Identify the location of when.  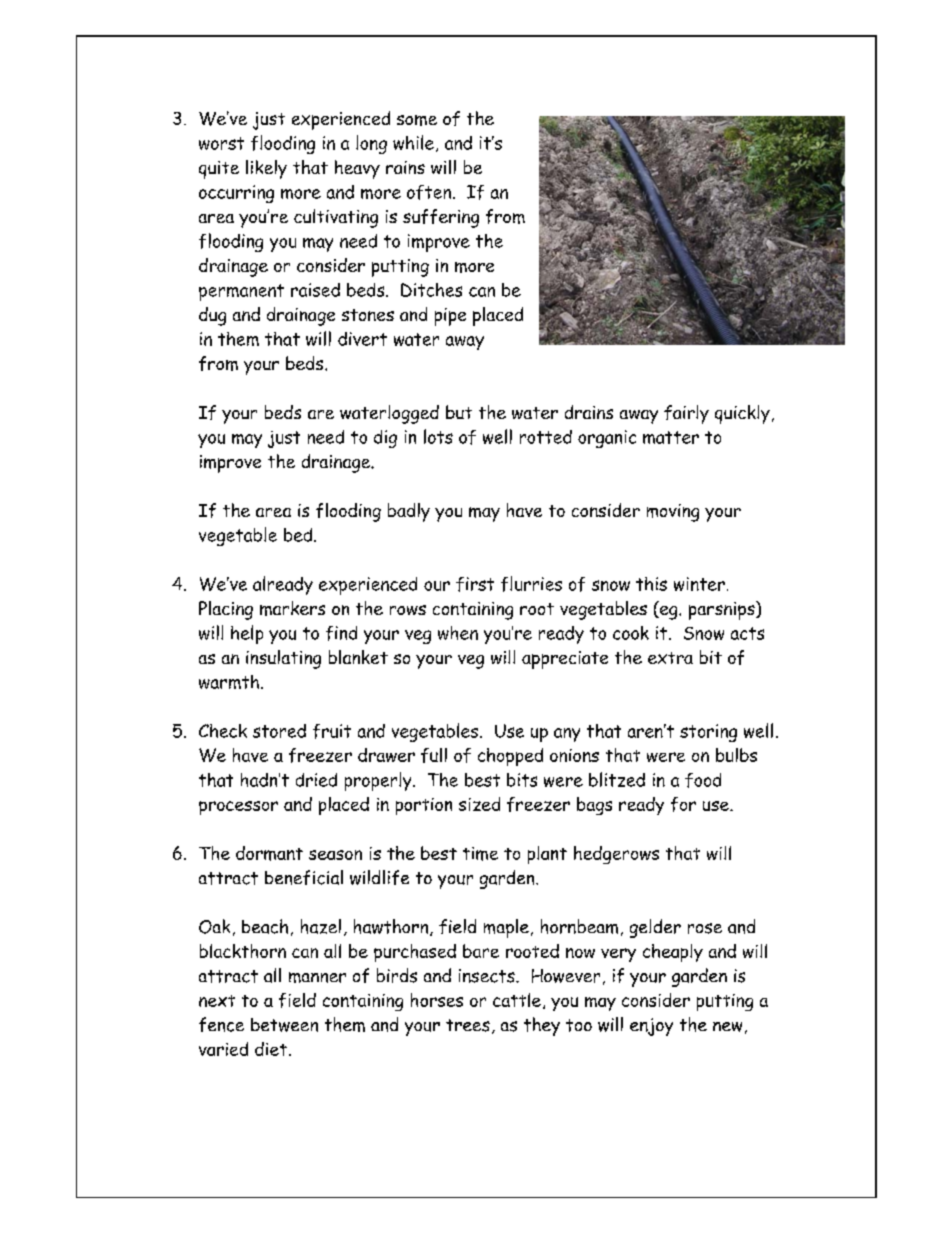
(458, 633).
